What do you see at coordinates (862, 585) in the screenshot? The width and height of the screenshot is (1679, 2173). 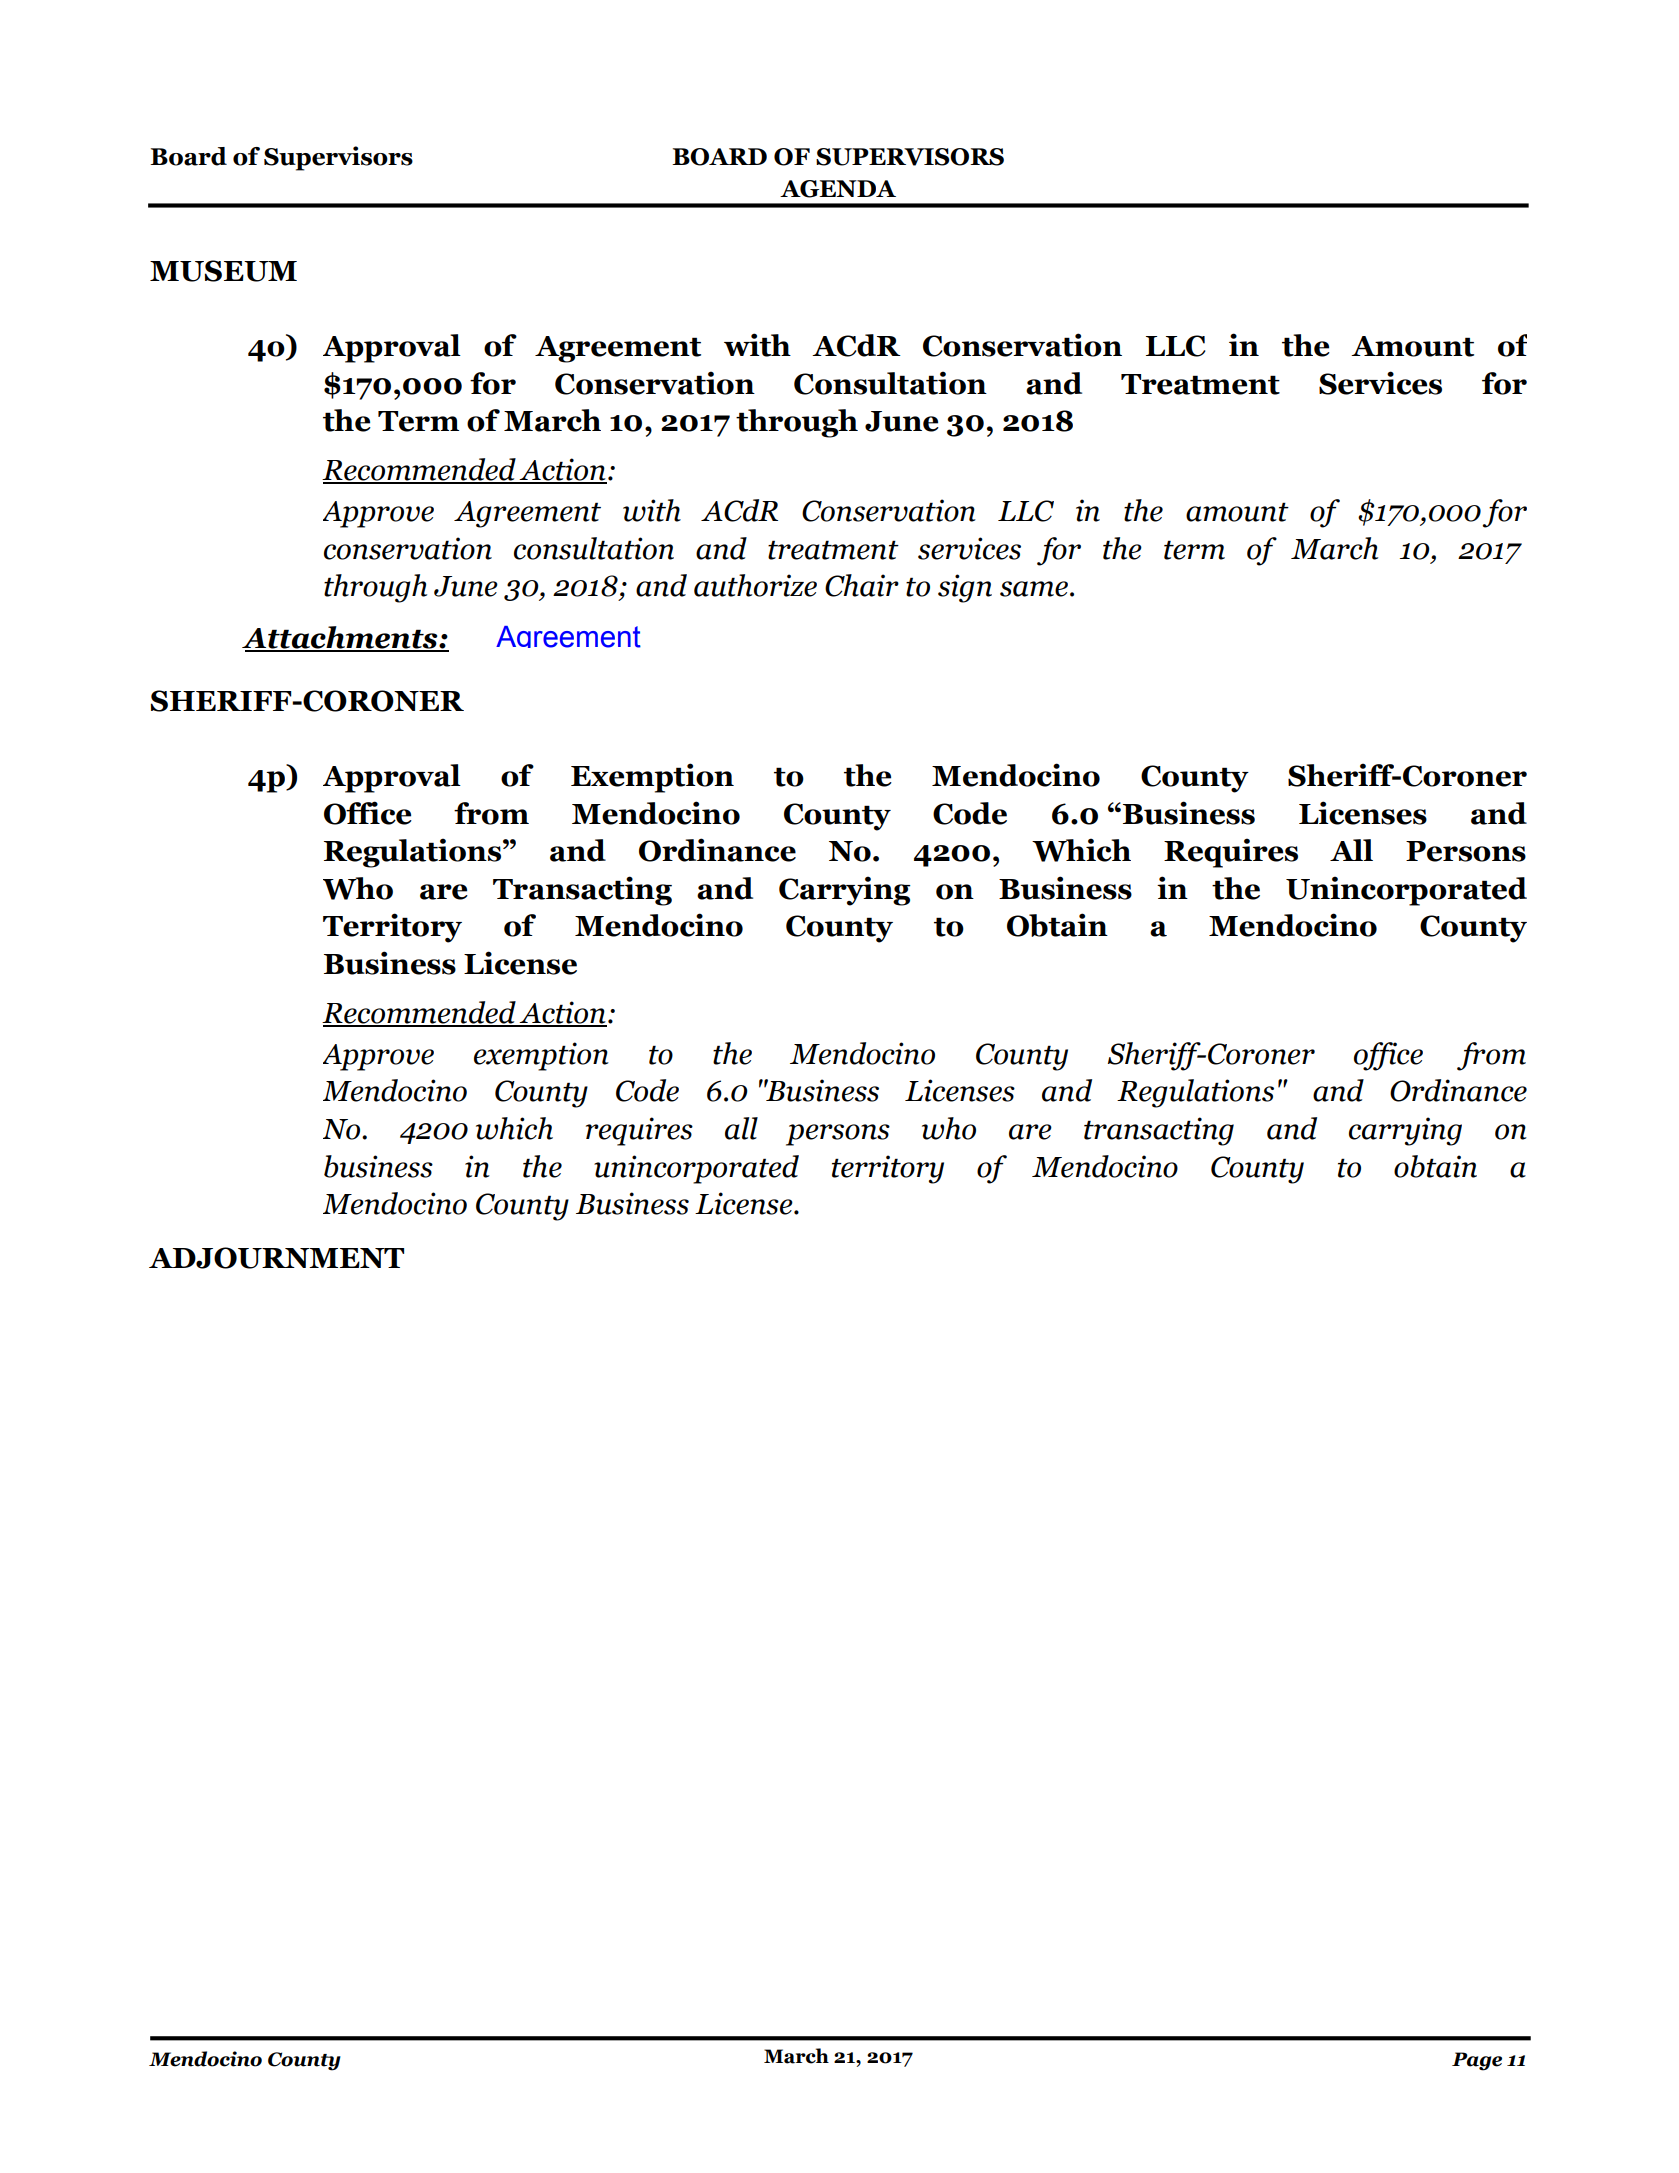 I see `Chair` at bounding box center [862, 585].
